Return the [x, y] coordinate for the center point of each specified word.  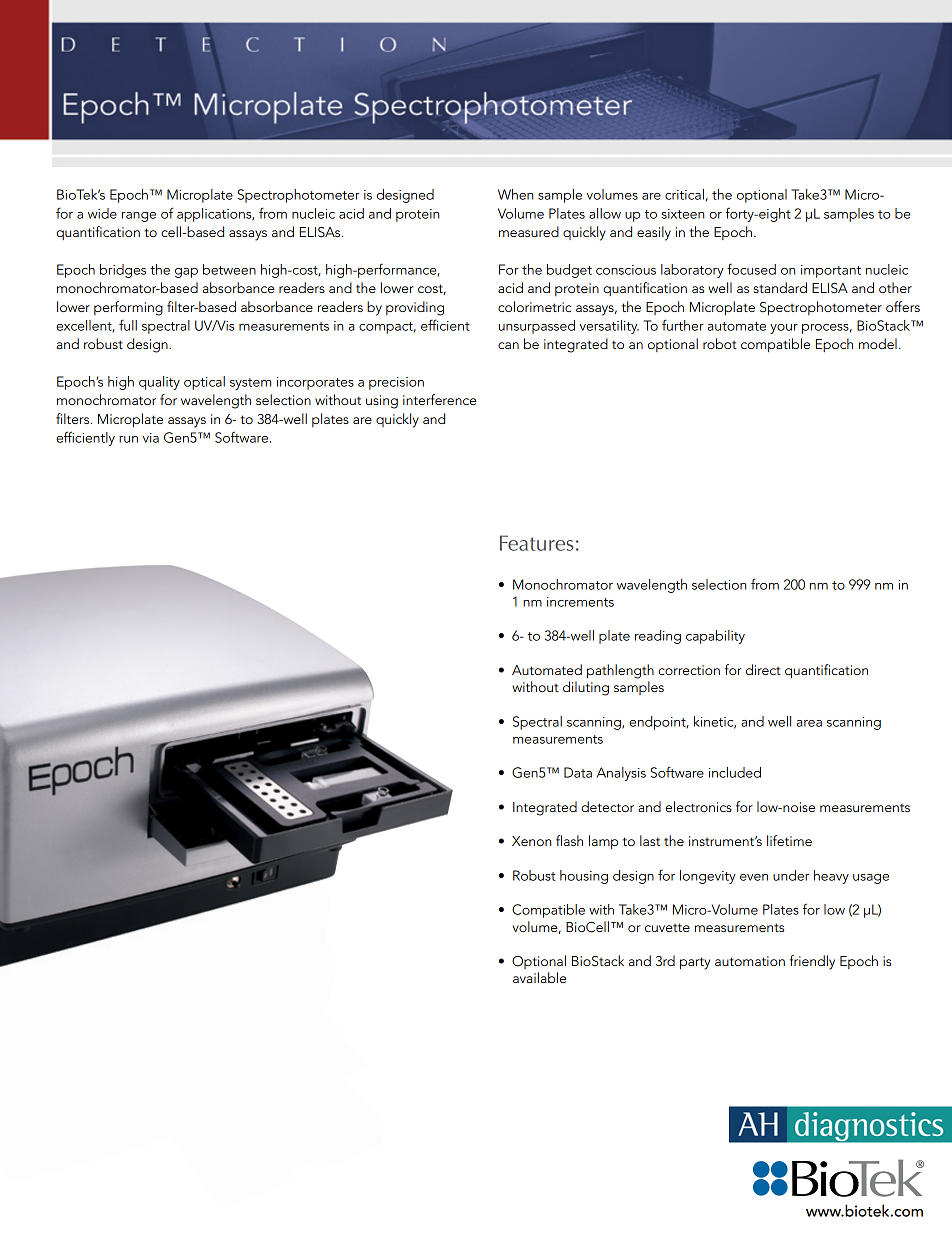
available [540, 977]
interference [440, 399]
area [809, 723]
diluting [586, 688]
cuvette [667, 927]
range [139, 217]
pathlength [620, 671]
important [831, 271]
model [878, 343]
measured [529, 231]
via [151, 438]
